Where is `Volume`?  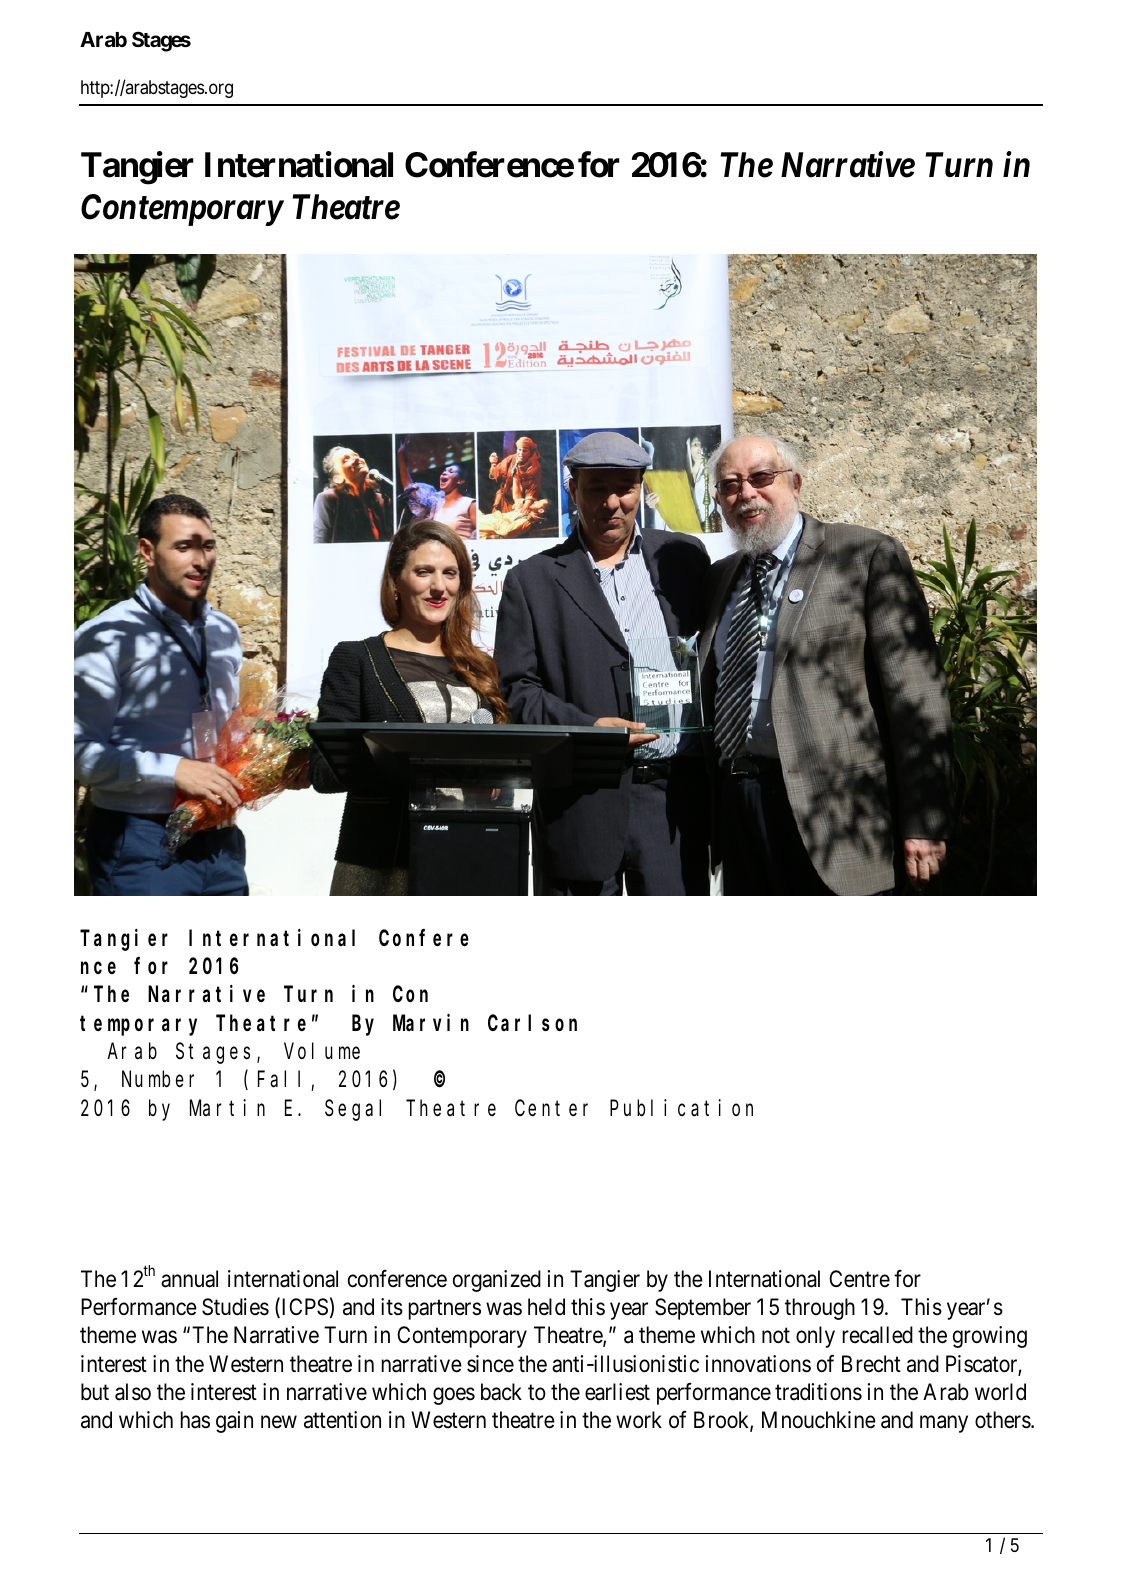
Volume is located at coordinates (322, 1051).
